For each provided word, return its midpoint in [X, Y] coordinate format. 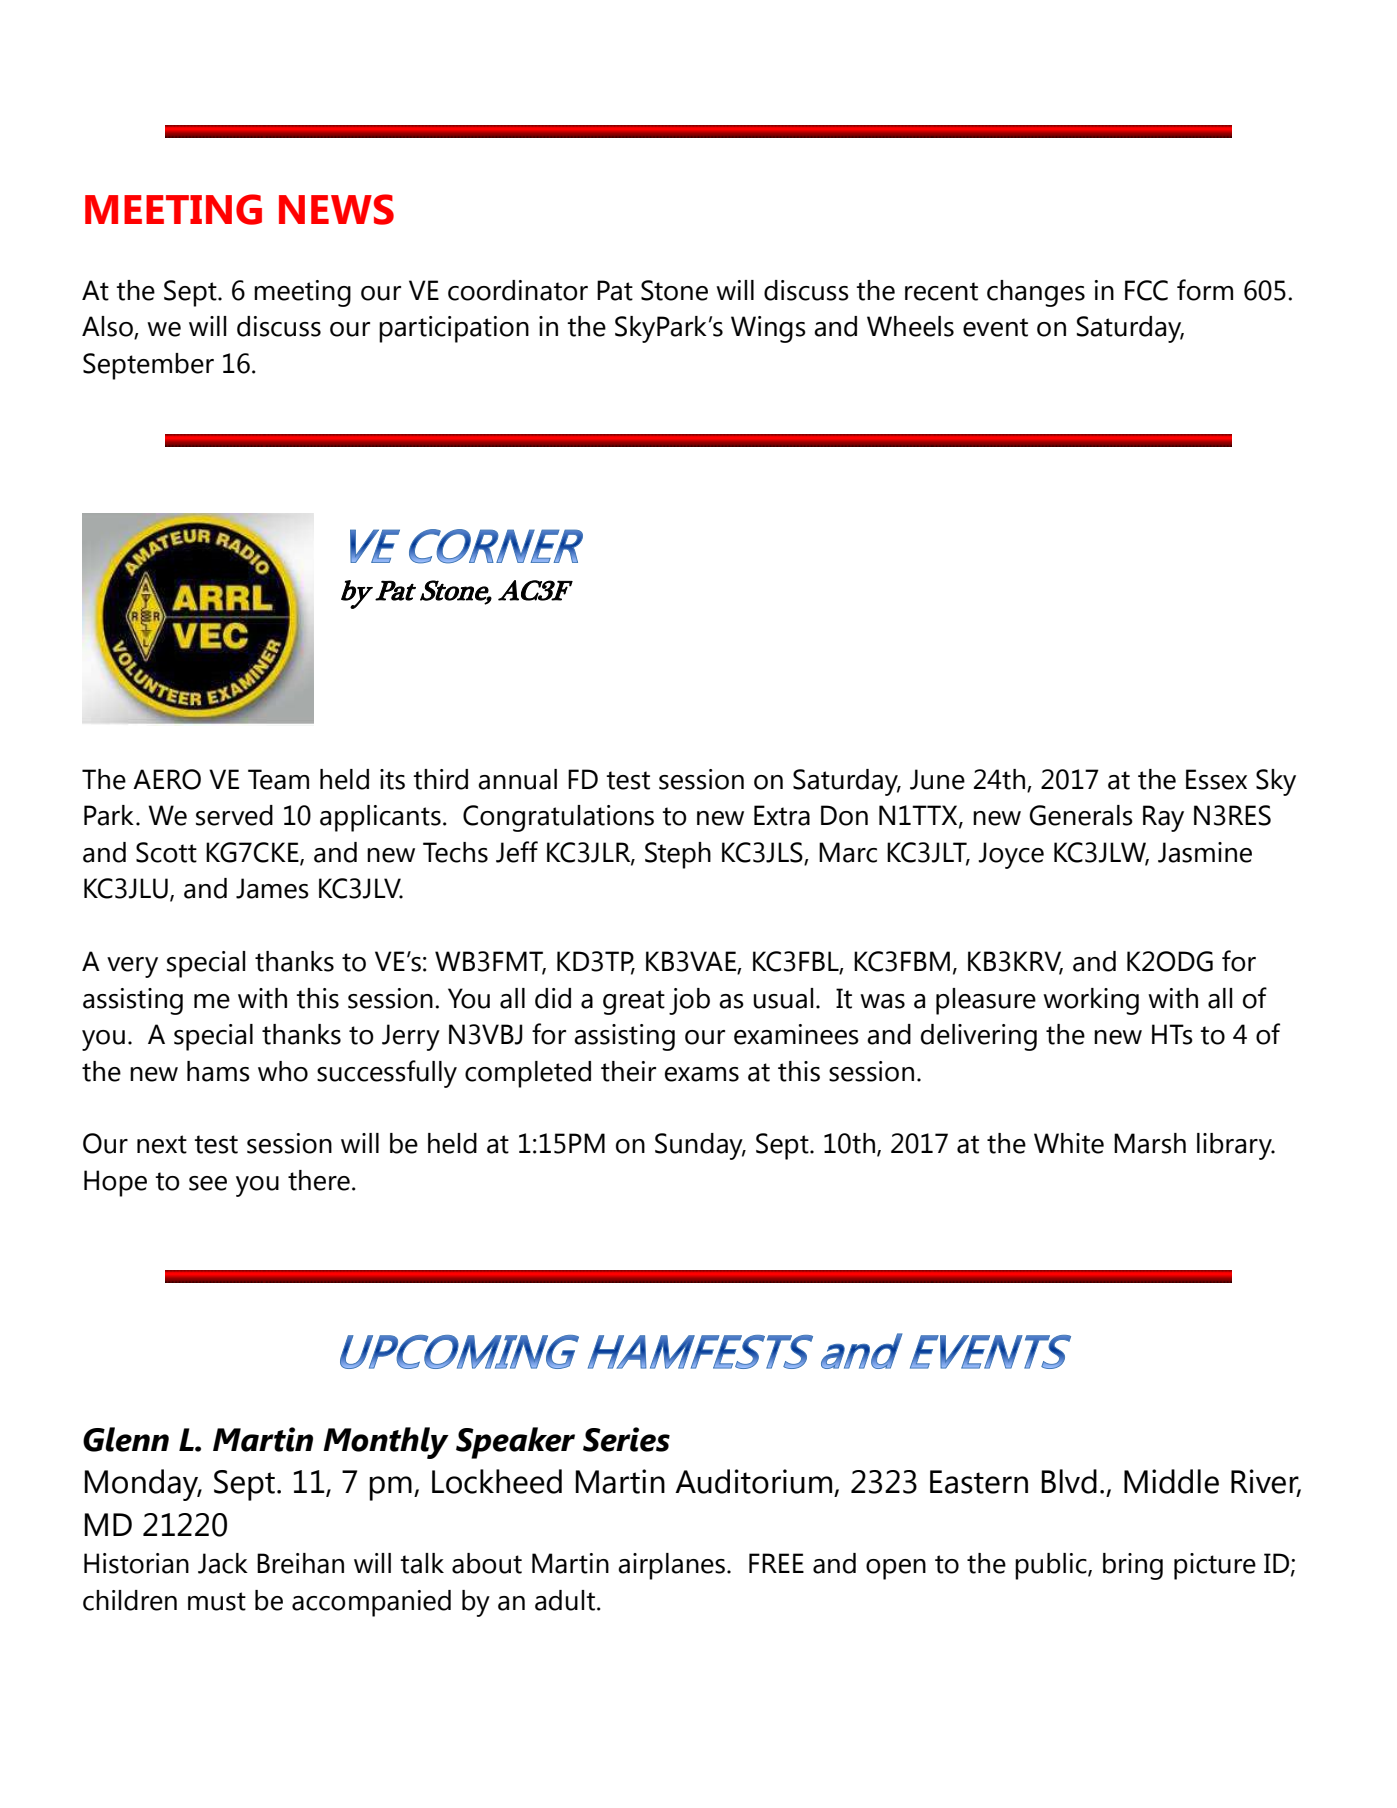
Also [108, 327]
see [208, 1183]
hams [218, 1071]
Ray [1163, 818]
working [1091, 1001]
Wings [768, 329]
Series [626, 1439]
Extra [782, 815]
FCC [1146, 290]
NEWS [336, 209]
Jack [223, 1563]
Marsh [1150, 1143]
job [689, 1001]
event [995, 327]
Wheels [910, 326]
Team [278, 779]
